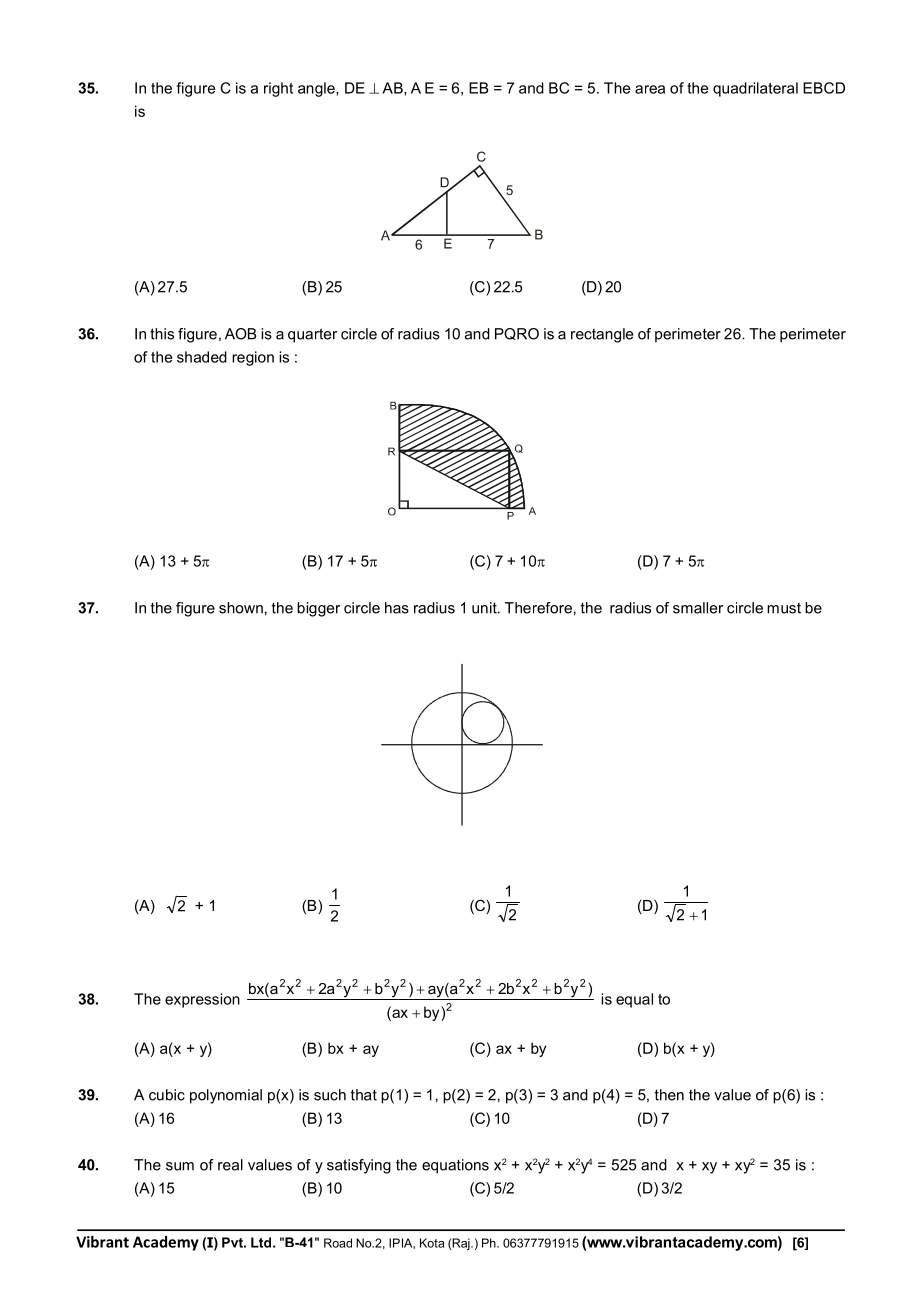 Image resolution: width=924 pixels, height=1308 pixels. Describe the element at coordinates (312, 335) in the screenshot. I see `quarter` at that location.
